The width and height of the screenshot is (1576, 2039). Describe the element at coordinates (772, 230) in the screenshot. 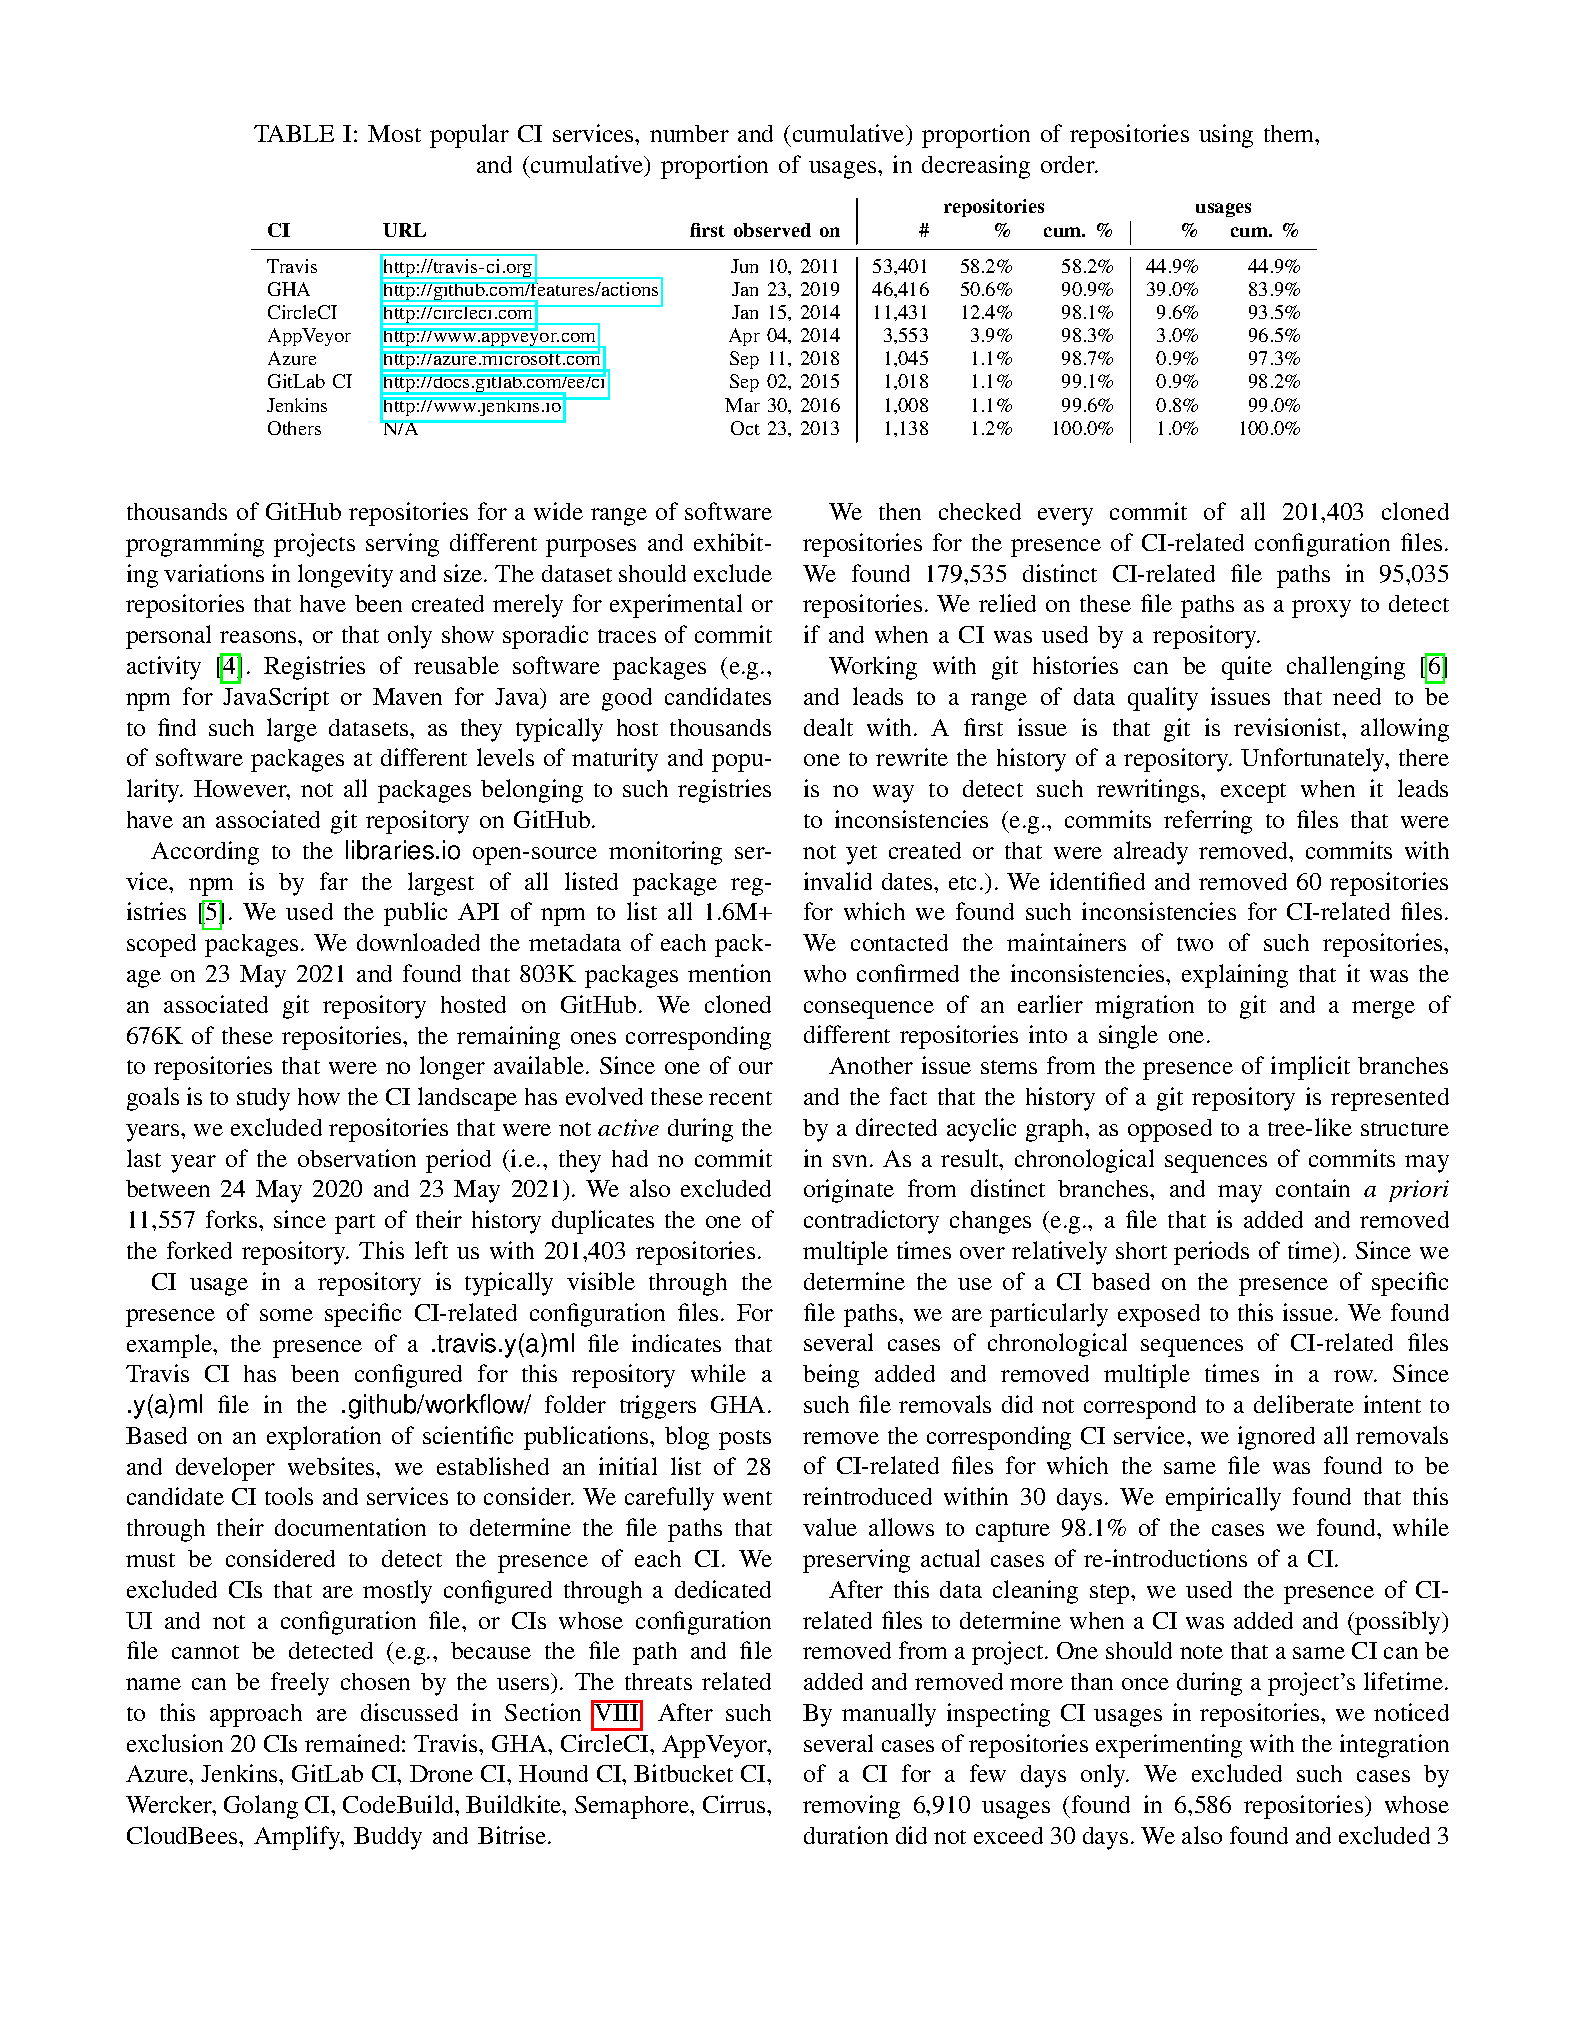

I see `observed` at that location.
